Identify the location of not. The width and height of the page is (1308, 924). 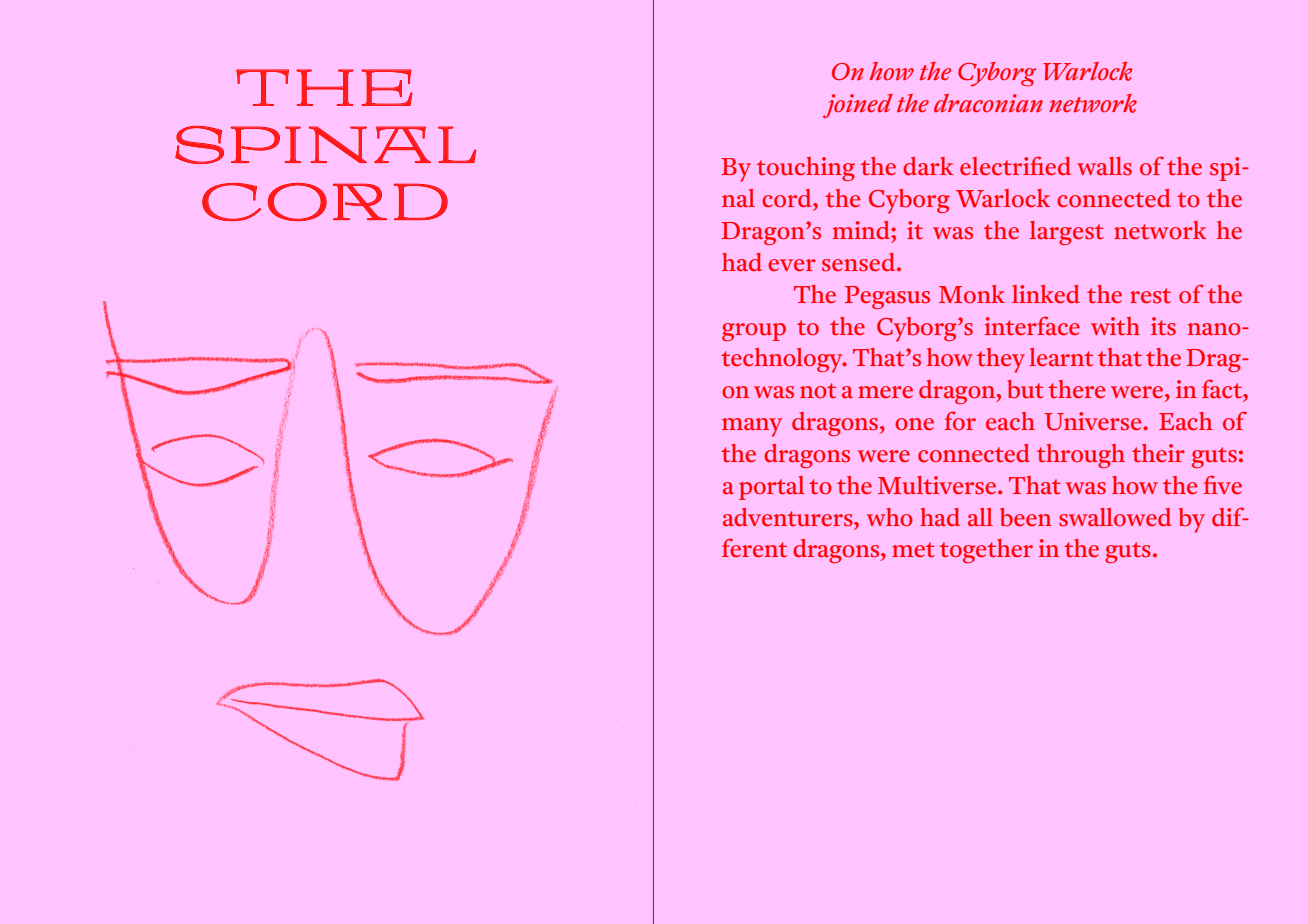
(818, 391).
